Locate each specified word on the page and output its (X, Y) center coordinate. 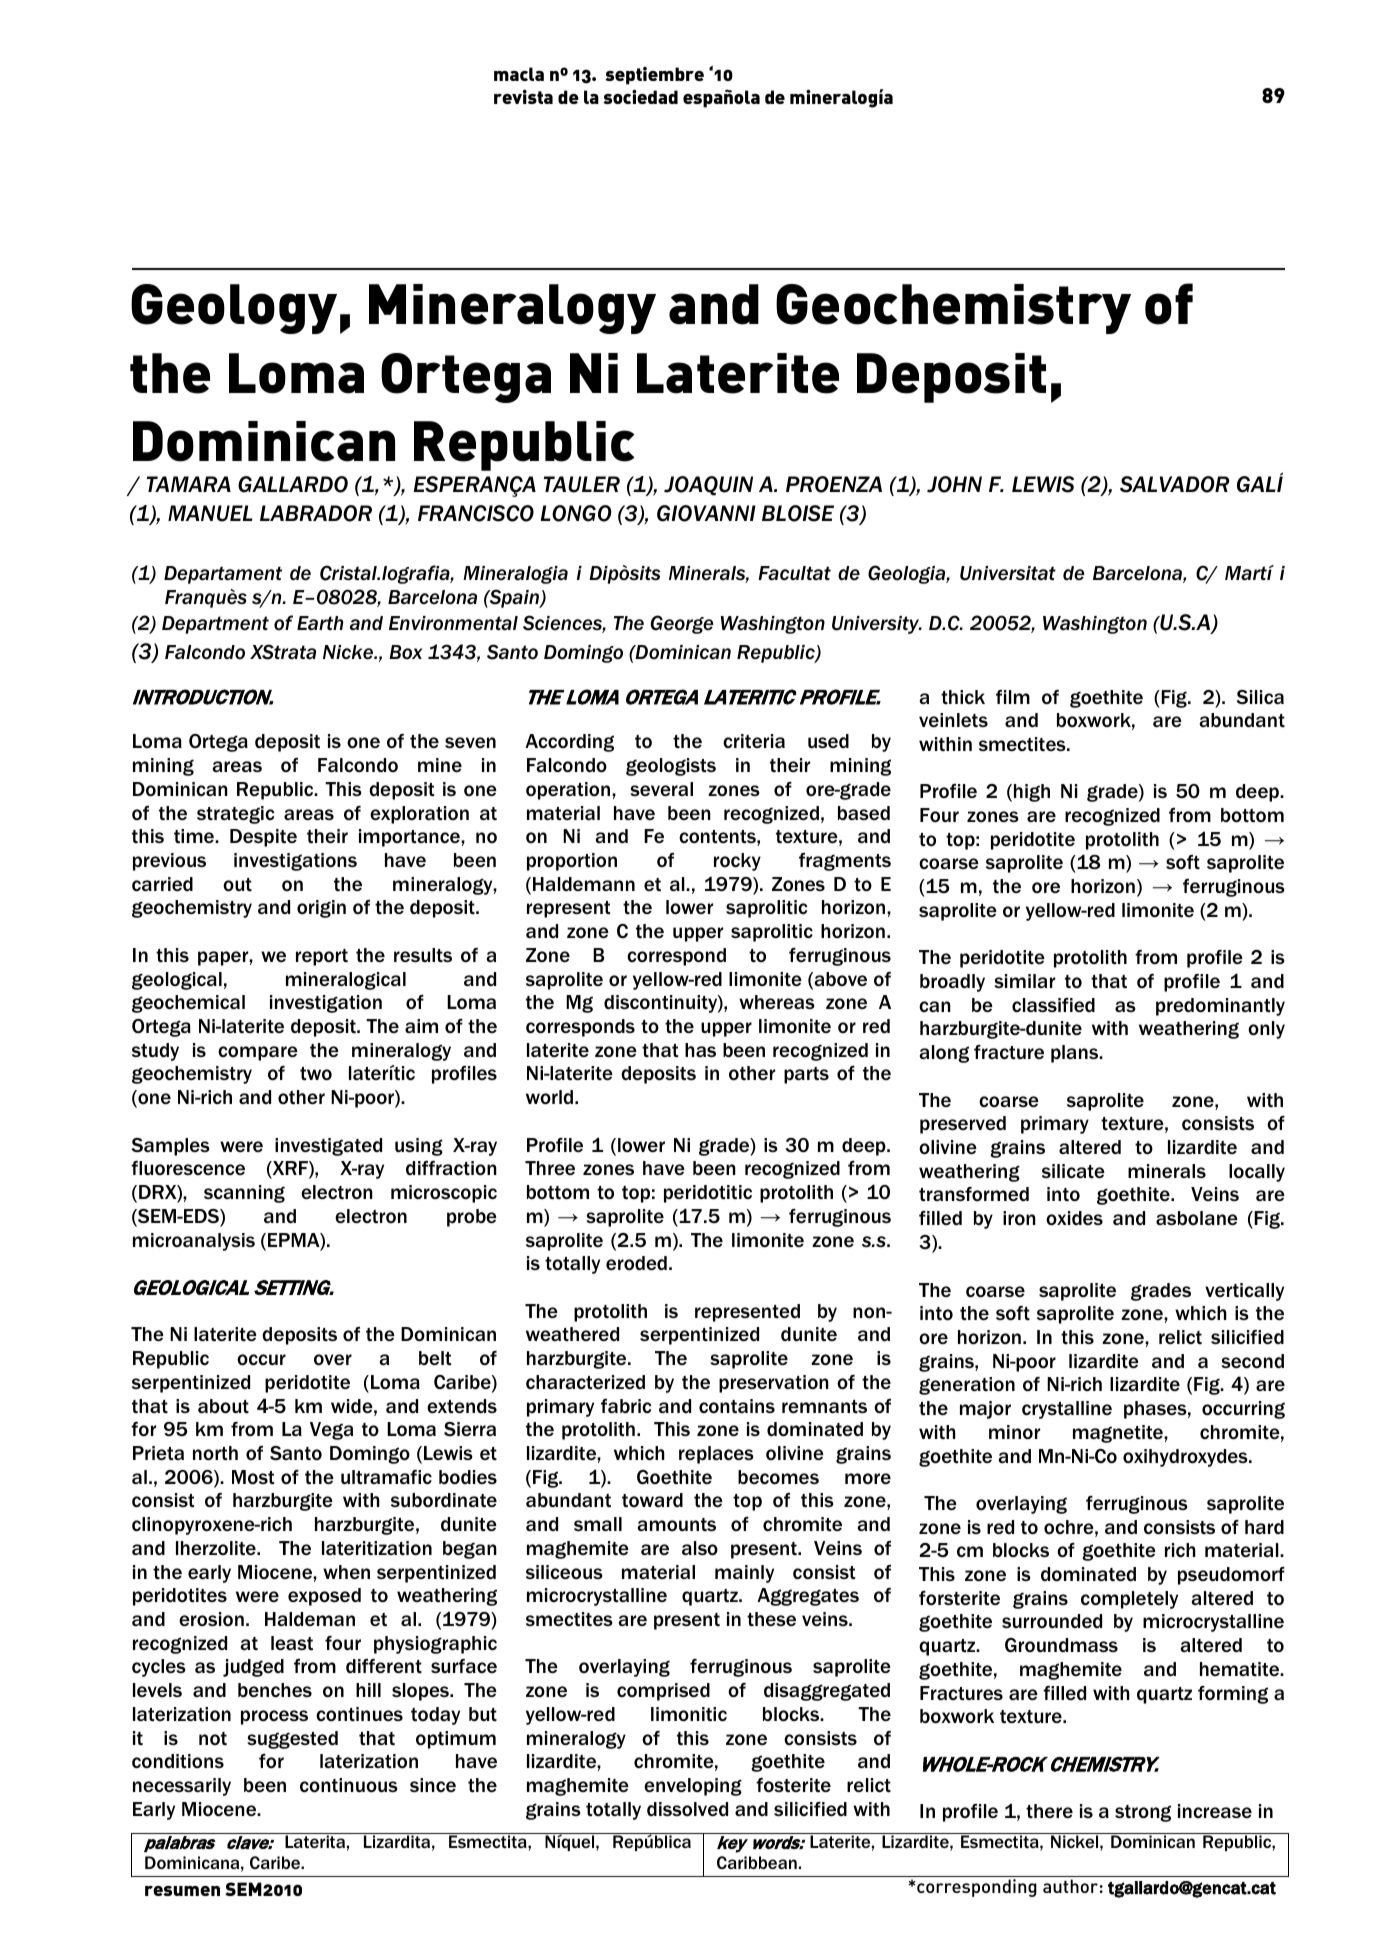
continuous (349, 1785)
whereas (777, 1002)
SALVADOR (1175, 484)
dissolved (687, 1809)
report (322, 957)
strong (1143, 1813)
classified (1053, 1005)
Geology (234, 309)
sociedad (640, 96)
